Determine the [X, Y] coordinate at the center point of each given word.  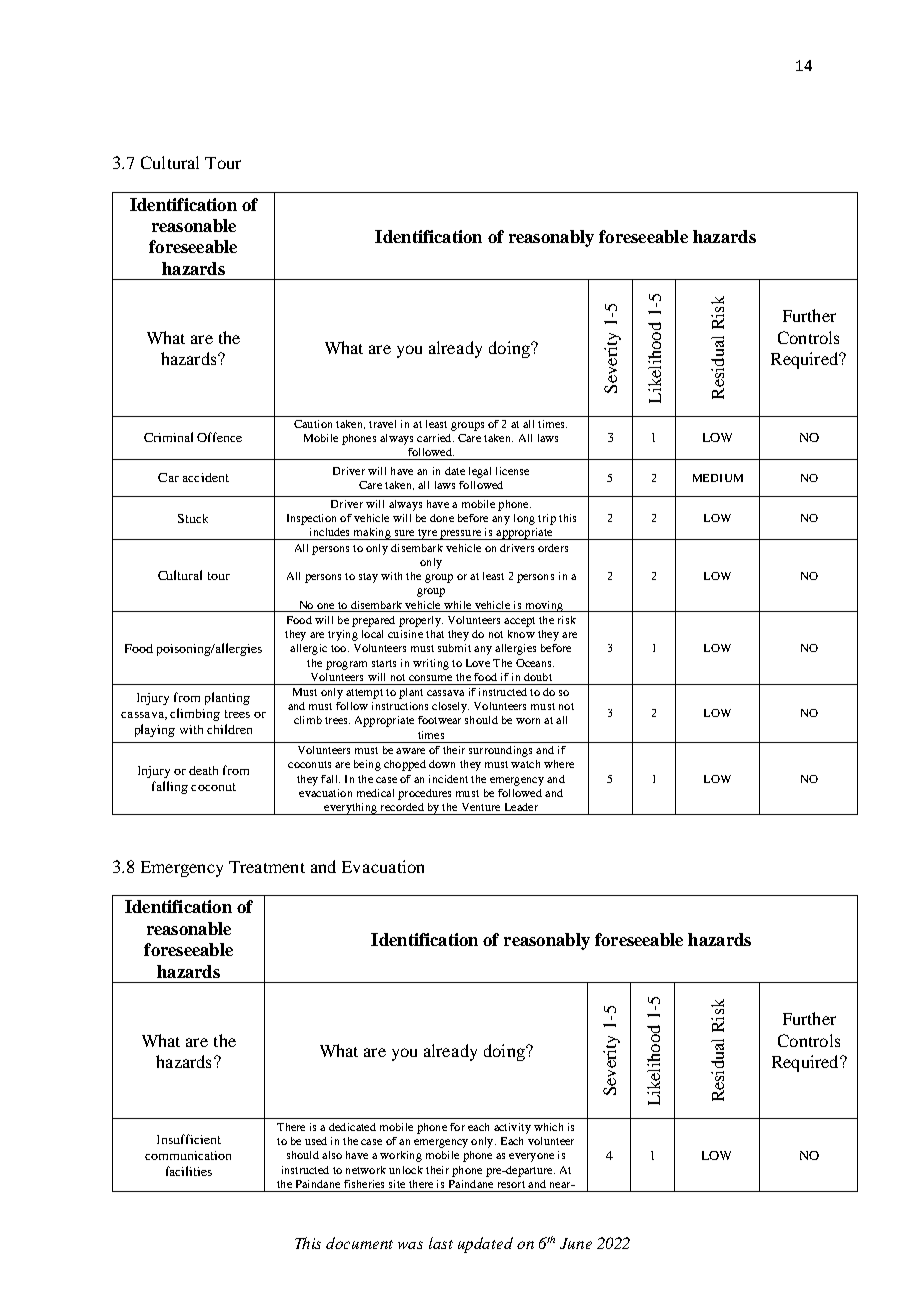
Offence [219, 437]
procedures [424, 794]
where [559, 764]
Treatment [267, 867]
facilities [189, 1171]
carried [435, 438]
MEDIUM [718, 478]
